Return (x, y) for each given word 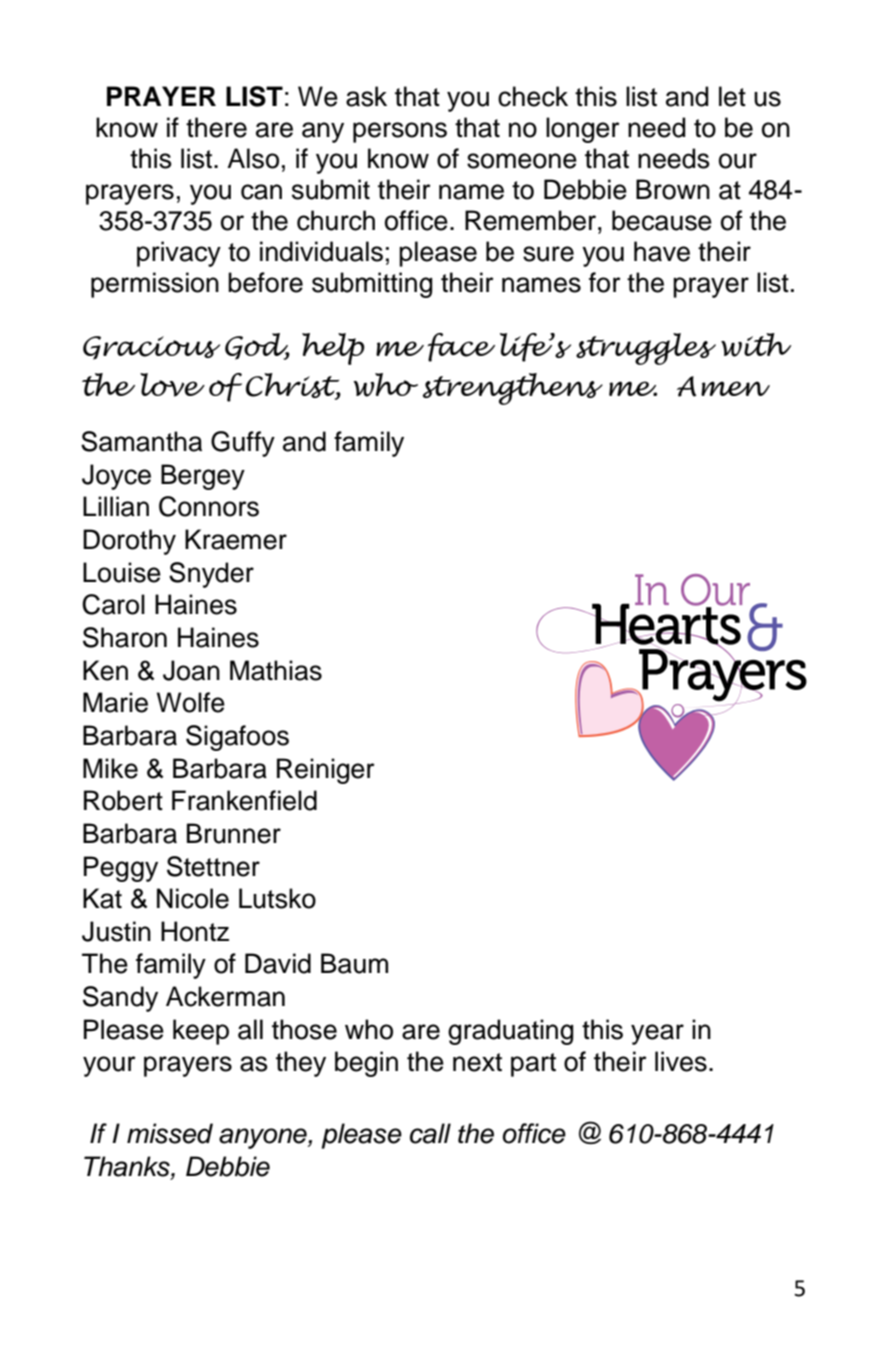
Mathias (276, 670)
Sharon (125, 637)
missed (170, 1133)
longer (583, 130)
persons (400, 132)
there (216, 127)
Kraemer (236, 539)
